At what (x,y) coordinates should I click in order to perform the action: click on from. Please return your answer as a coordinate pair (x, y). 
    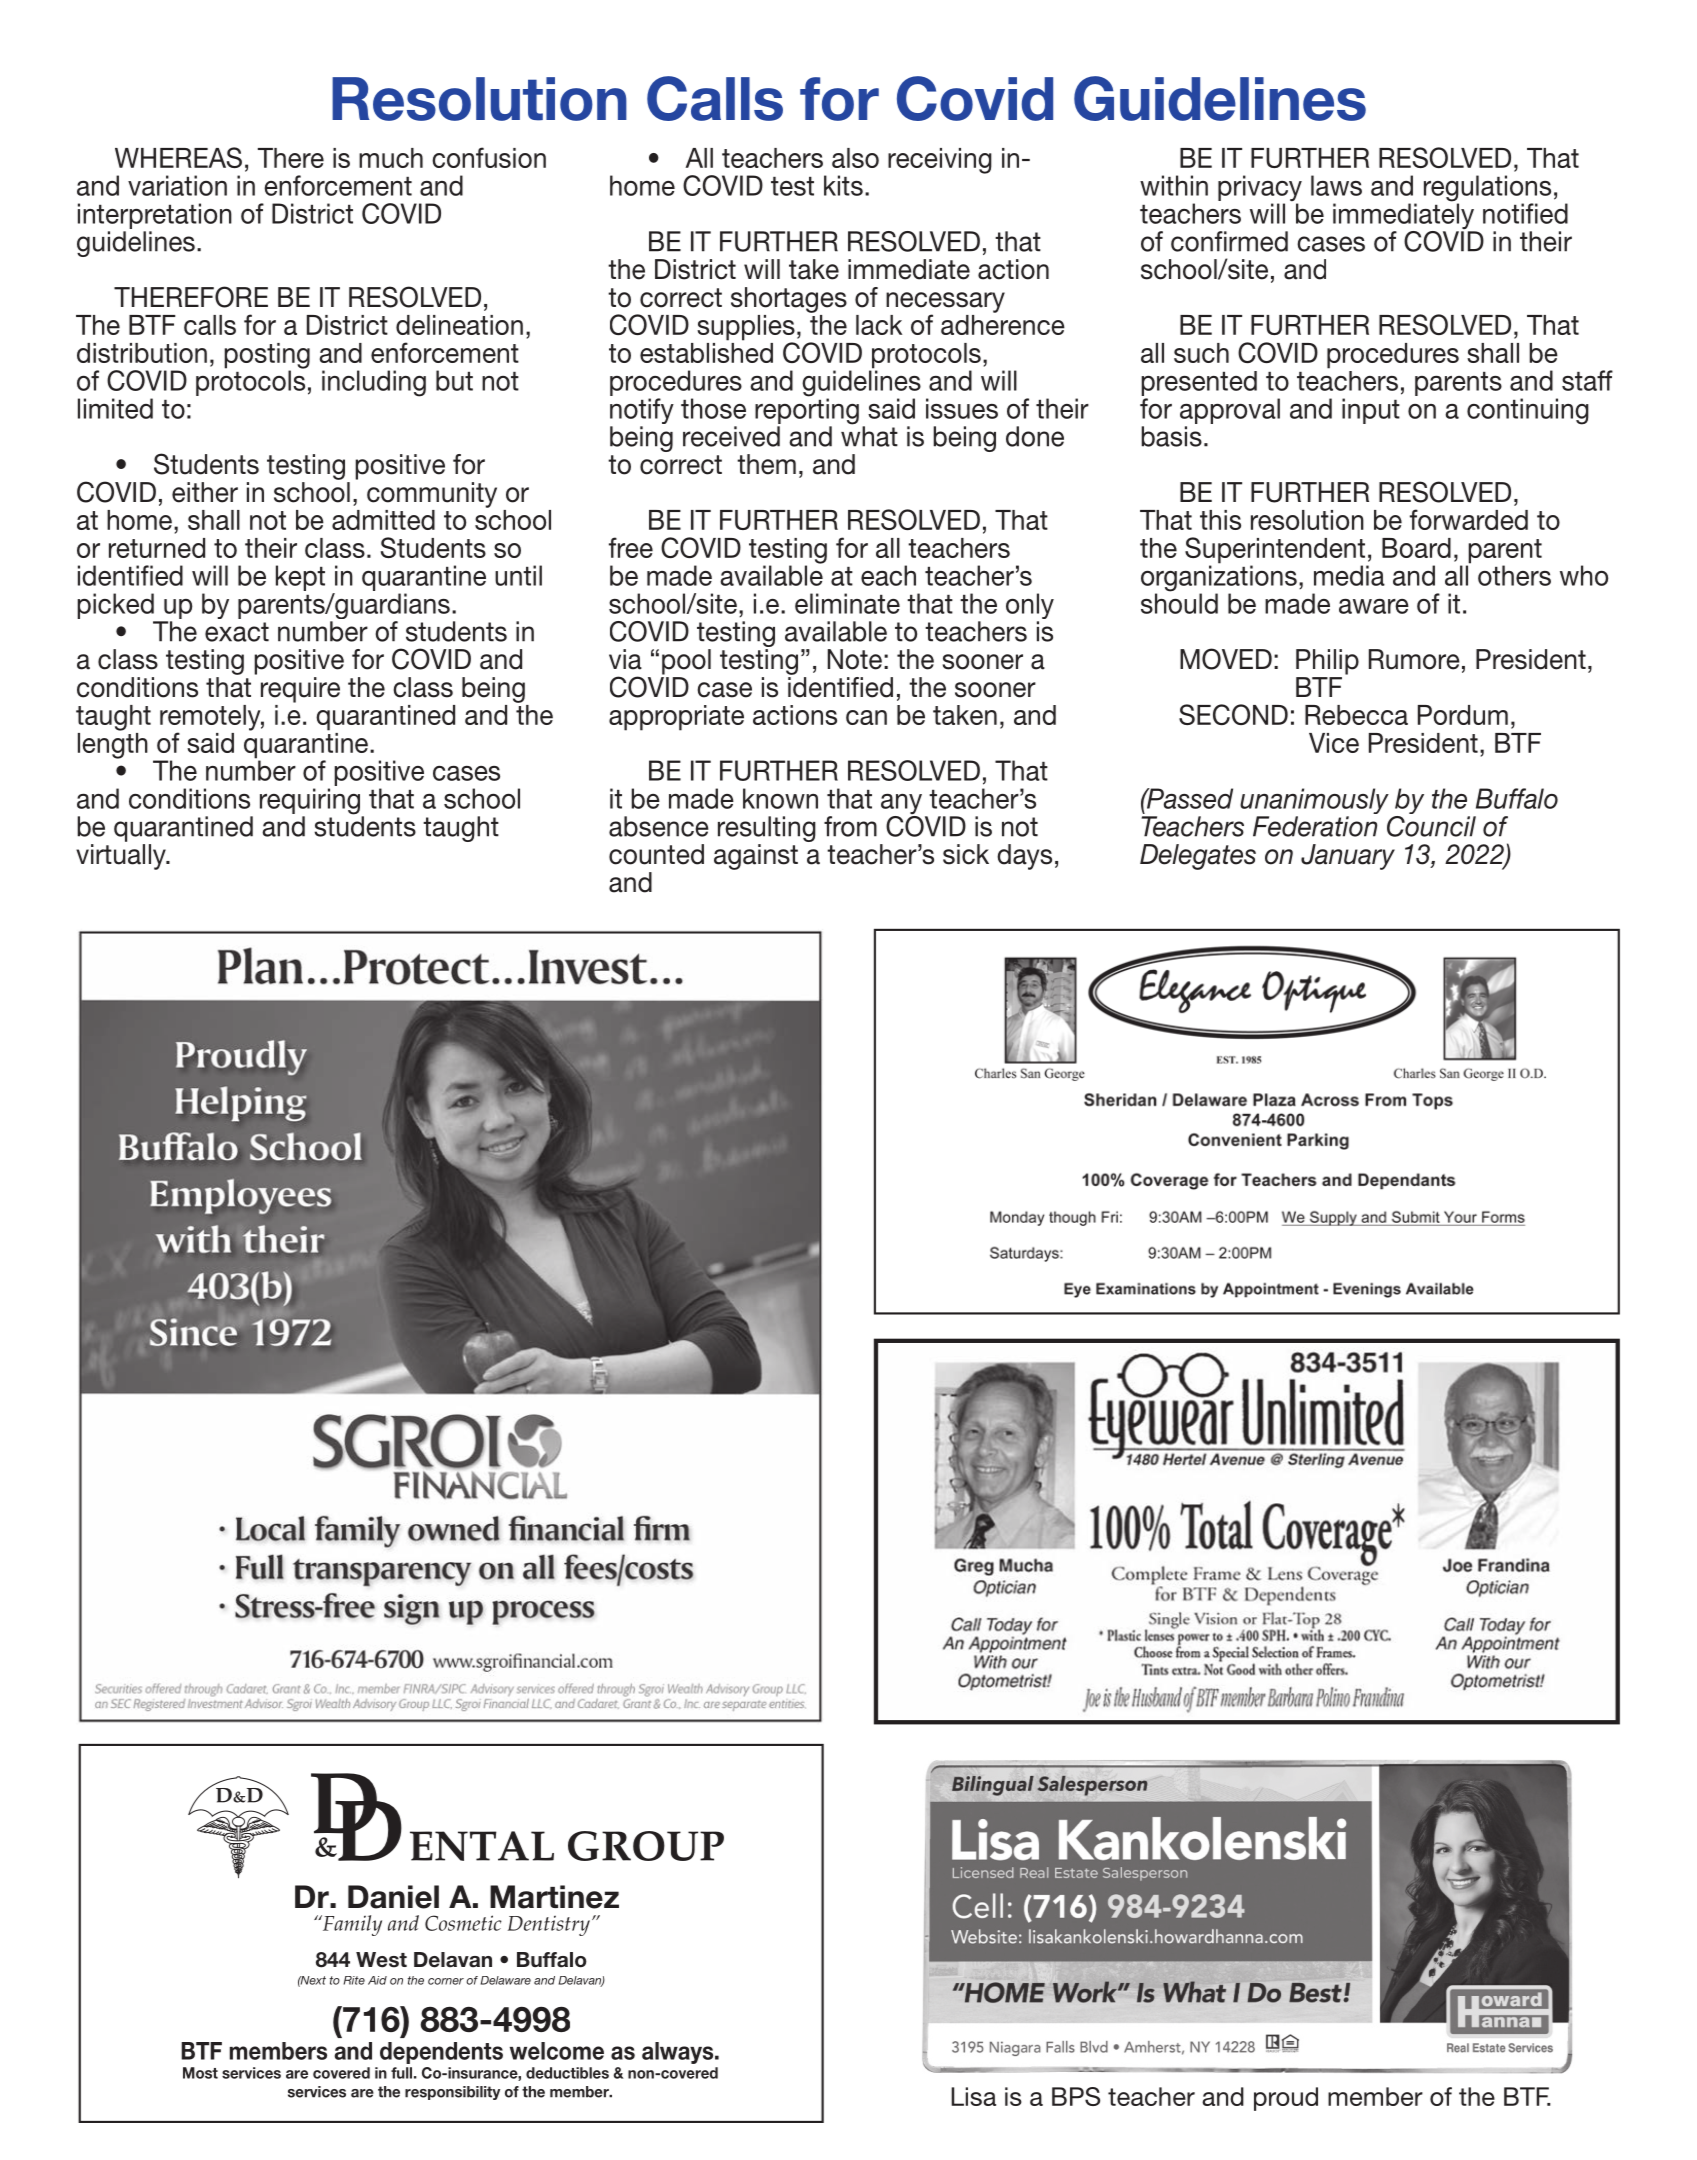
    Looking at the image, I should click on (850, 826).
